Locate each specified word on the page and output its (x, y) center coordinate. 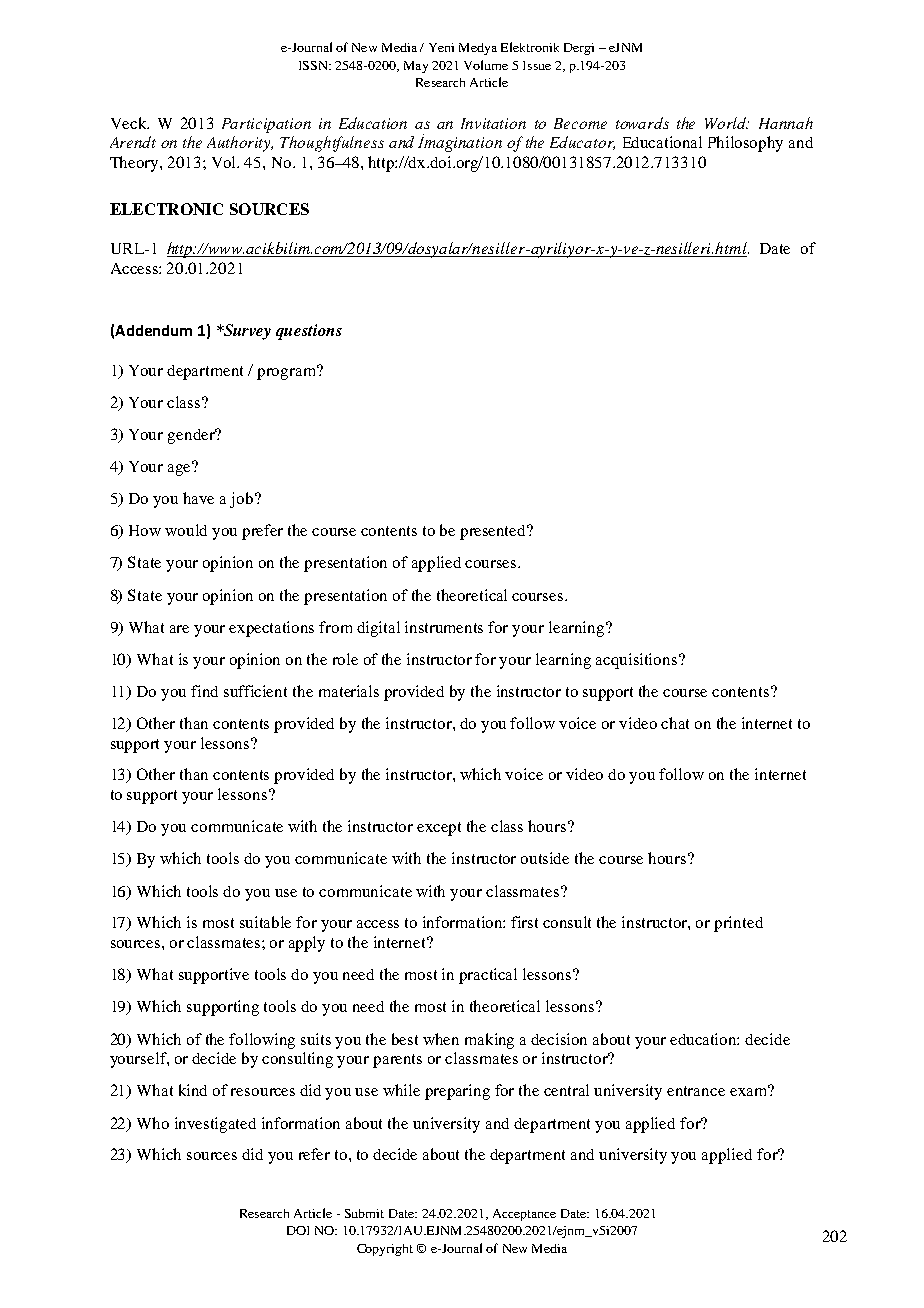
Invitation (493, 123)
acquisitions (638, 661)
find (204, 691)
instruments (444, 627)
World (727, 123)
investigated (215, 1125)
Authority (240, 144)
